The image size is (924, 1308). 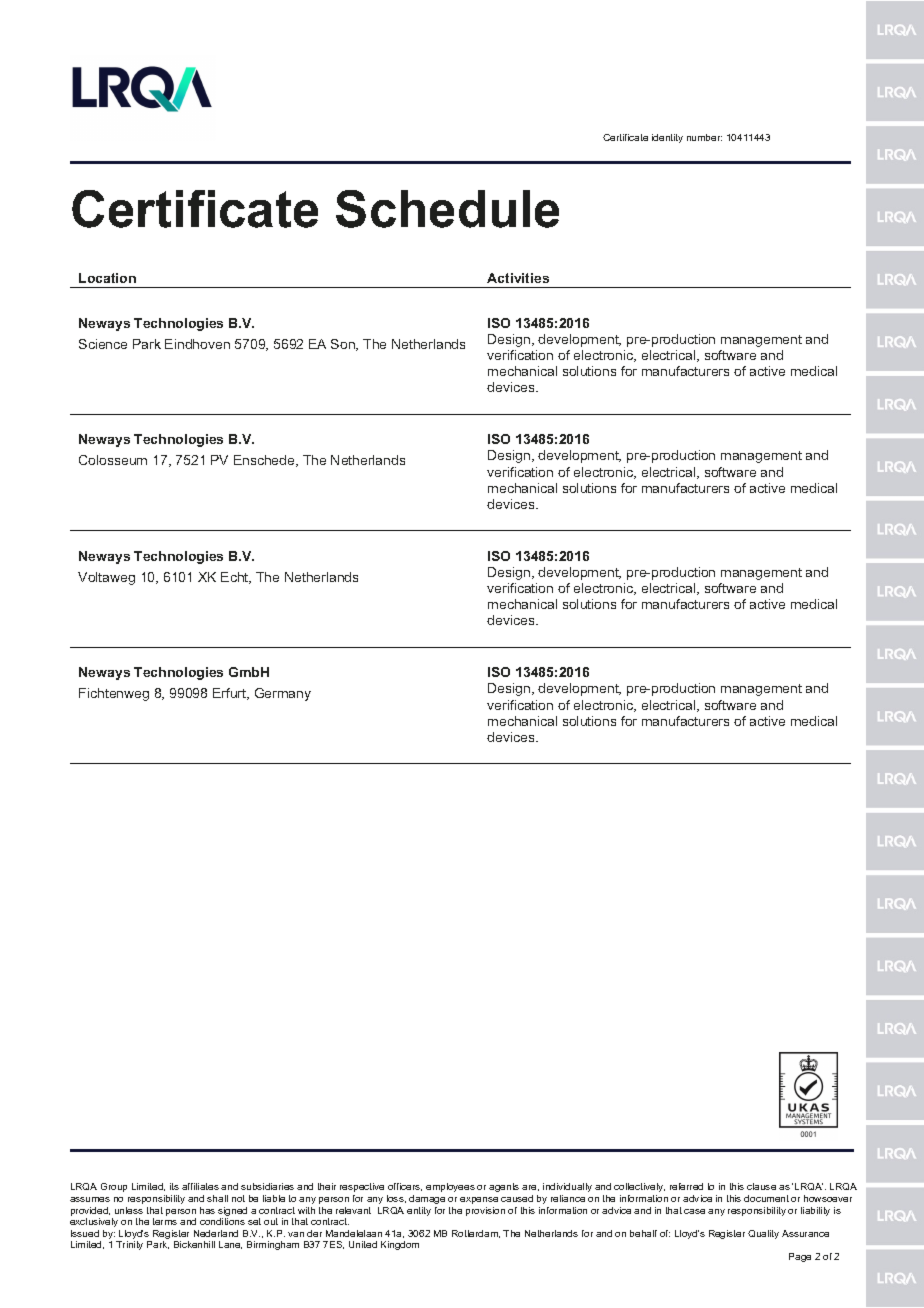 What do you see at coordinates (763, 1234) in the document?
I see `Quality` at bounding box center [763, 1234].
